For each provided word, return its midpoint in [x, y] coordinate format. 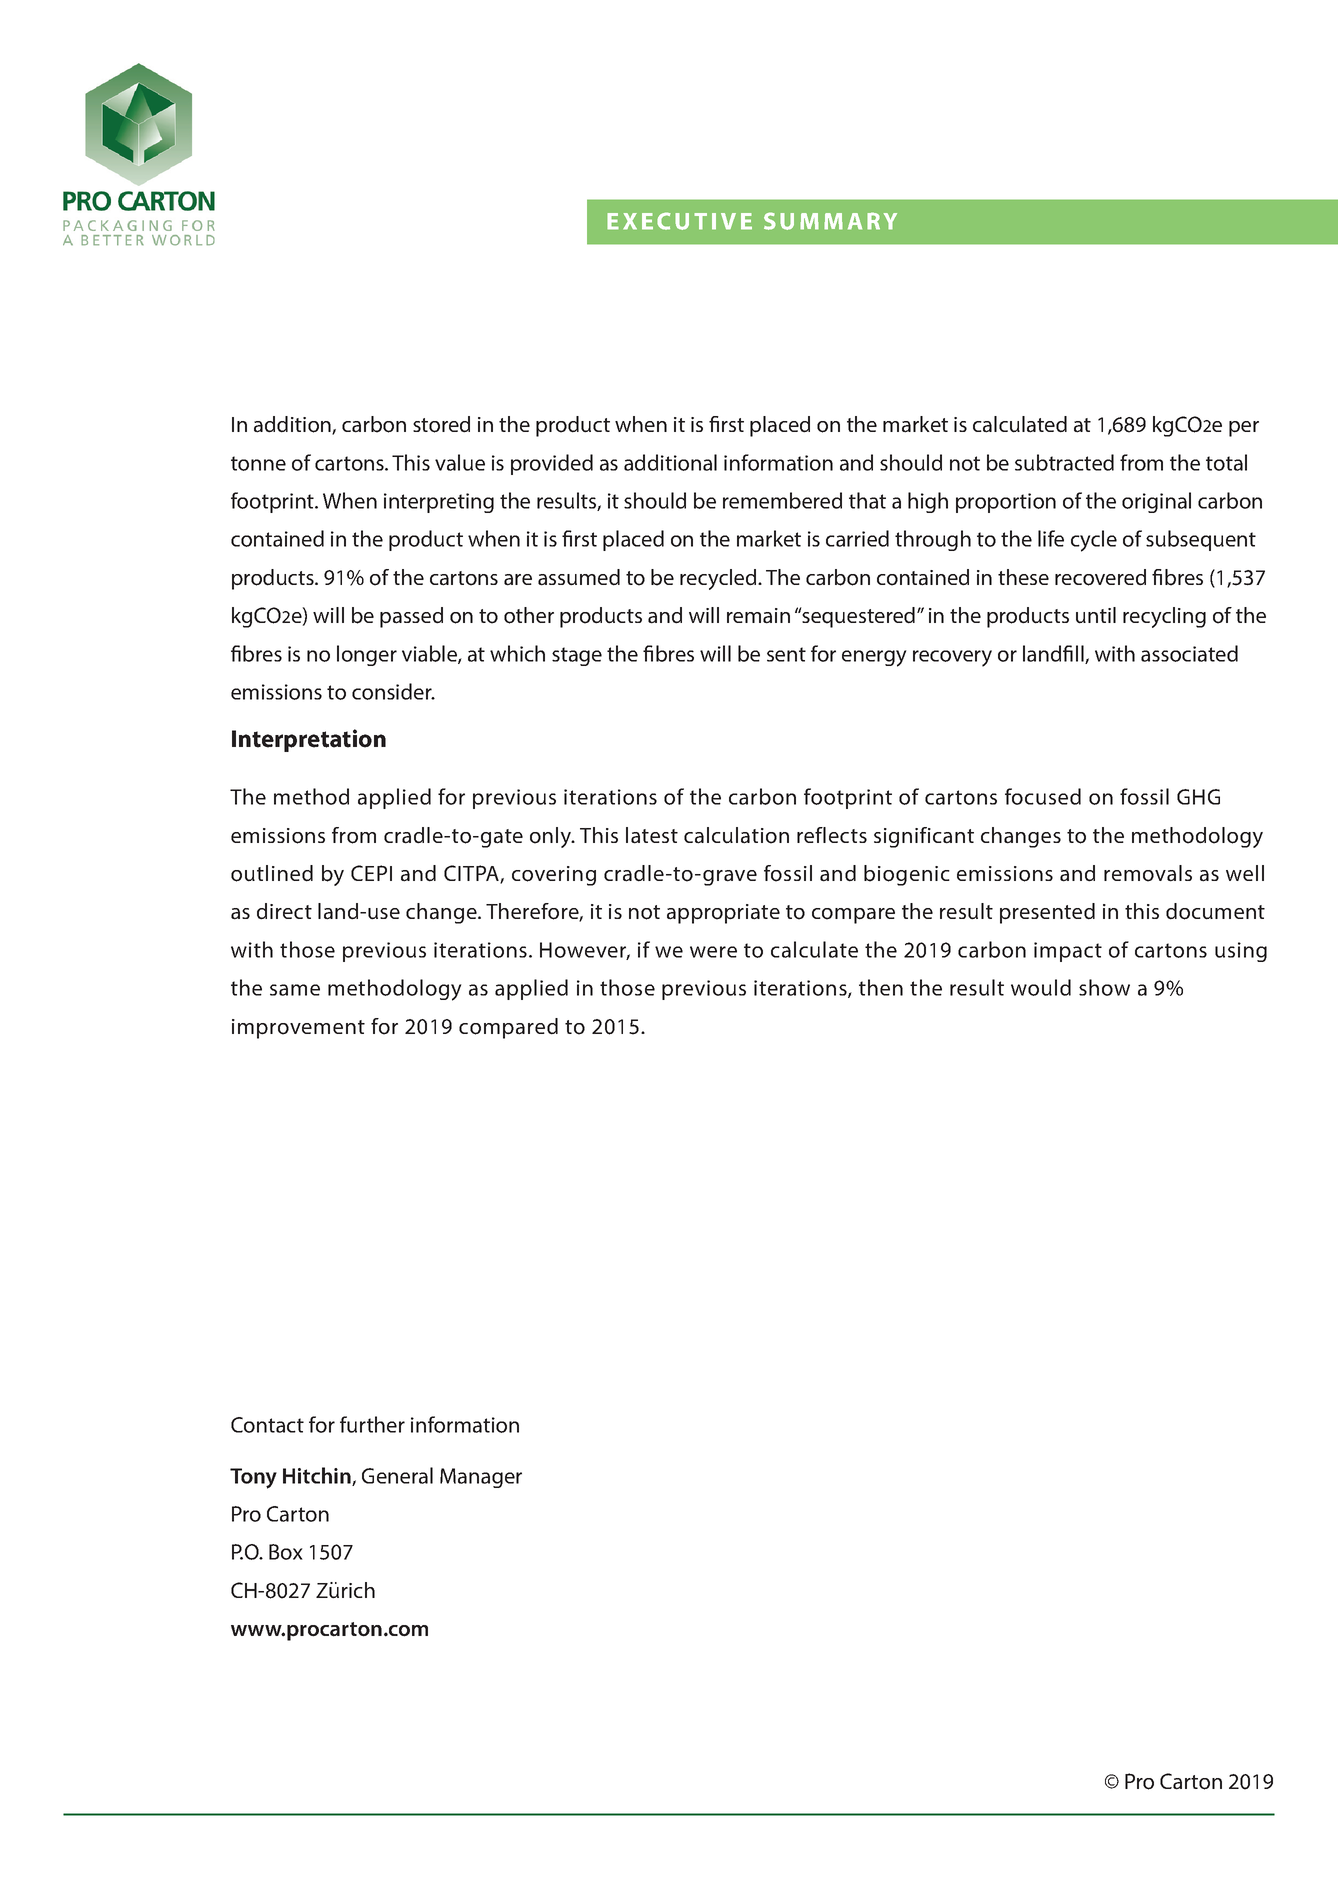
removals [1148, 873]
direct [284, 911]
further [372, 1424]
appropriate [723, 914]
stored [441, 424]
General [397, 1475]
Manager [481, 1478]
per [1244, 429]
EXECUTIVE [679, 221]
